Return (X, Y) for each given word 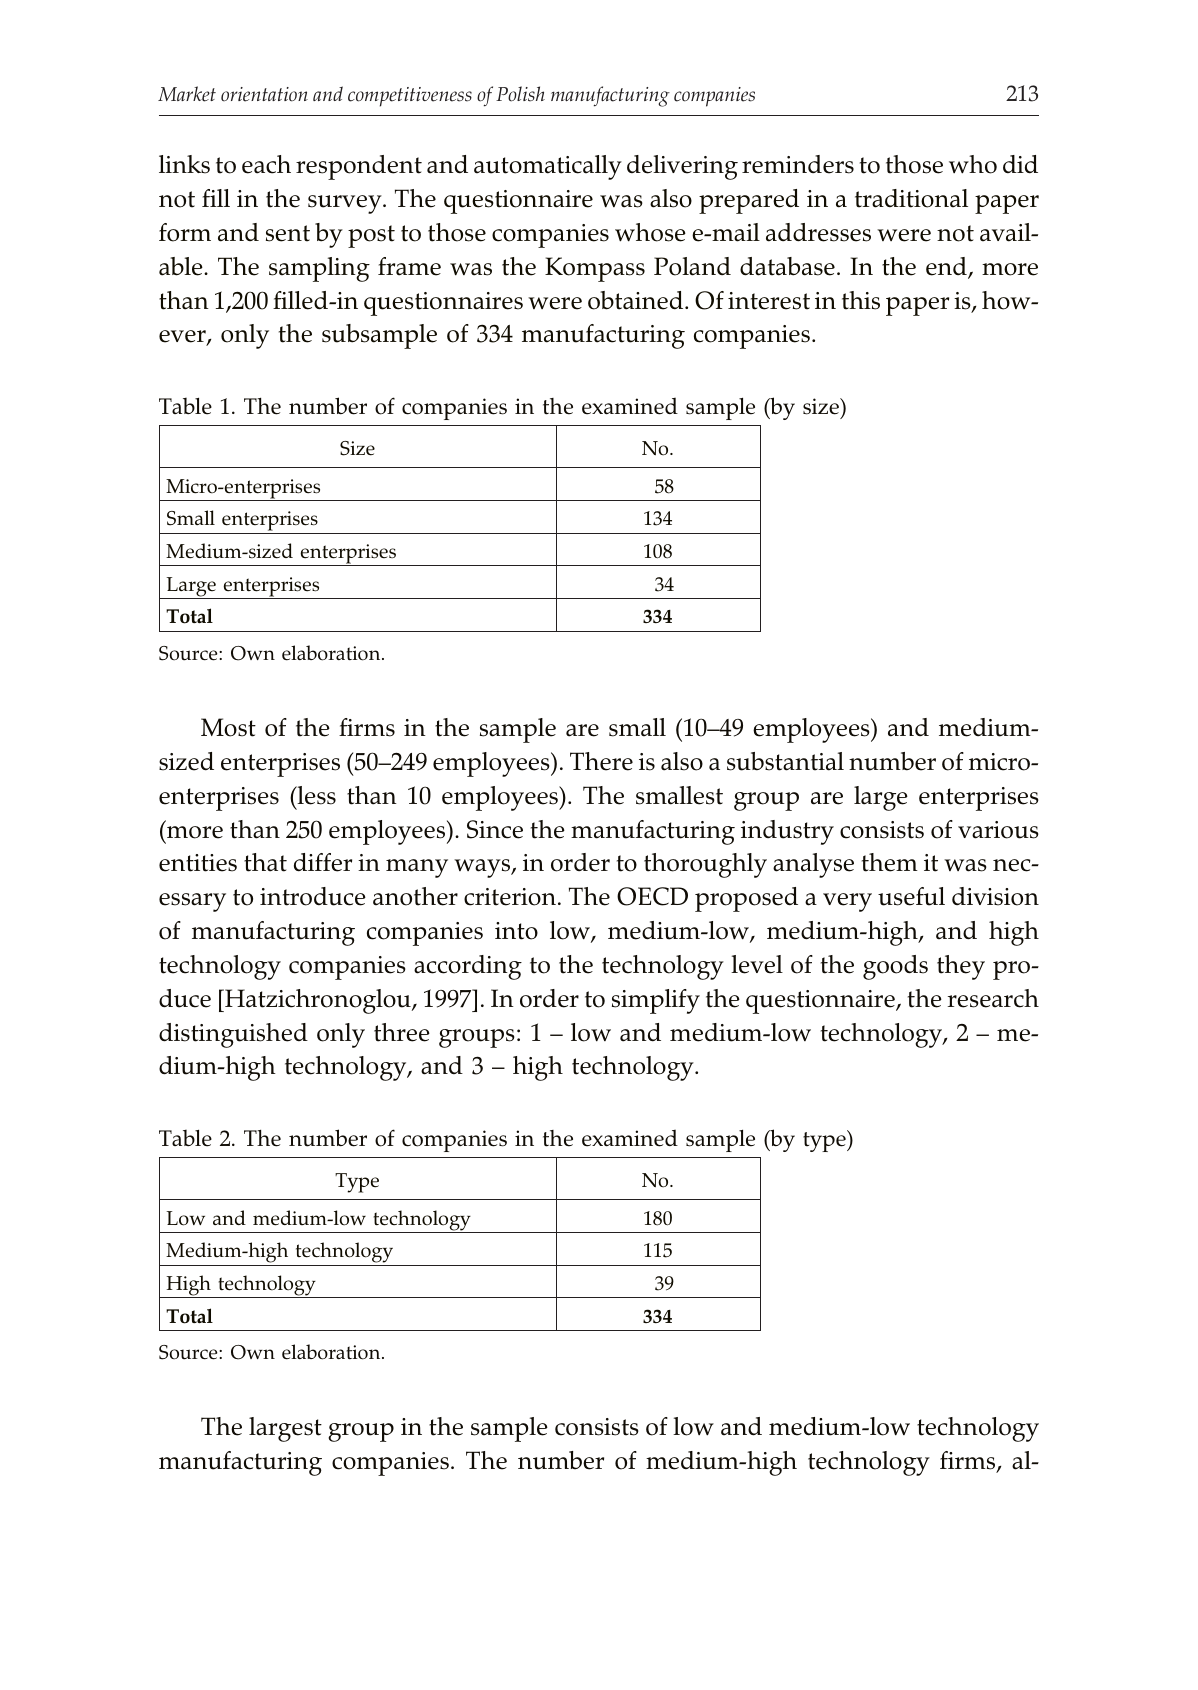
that (265, 862)
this (861, 300)
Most (228, 727)
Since (495, 829)
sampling (319, 269)
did (1020, 164)
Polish (520, 94)
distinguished (233, 1035)
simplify (656, 1001)
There (601, 761)
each (266, 164)
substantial (785, 761)
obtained (637, 300)
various (998, 830)
